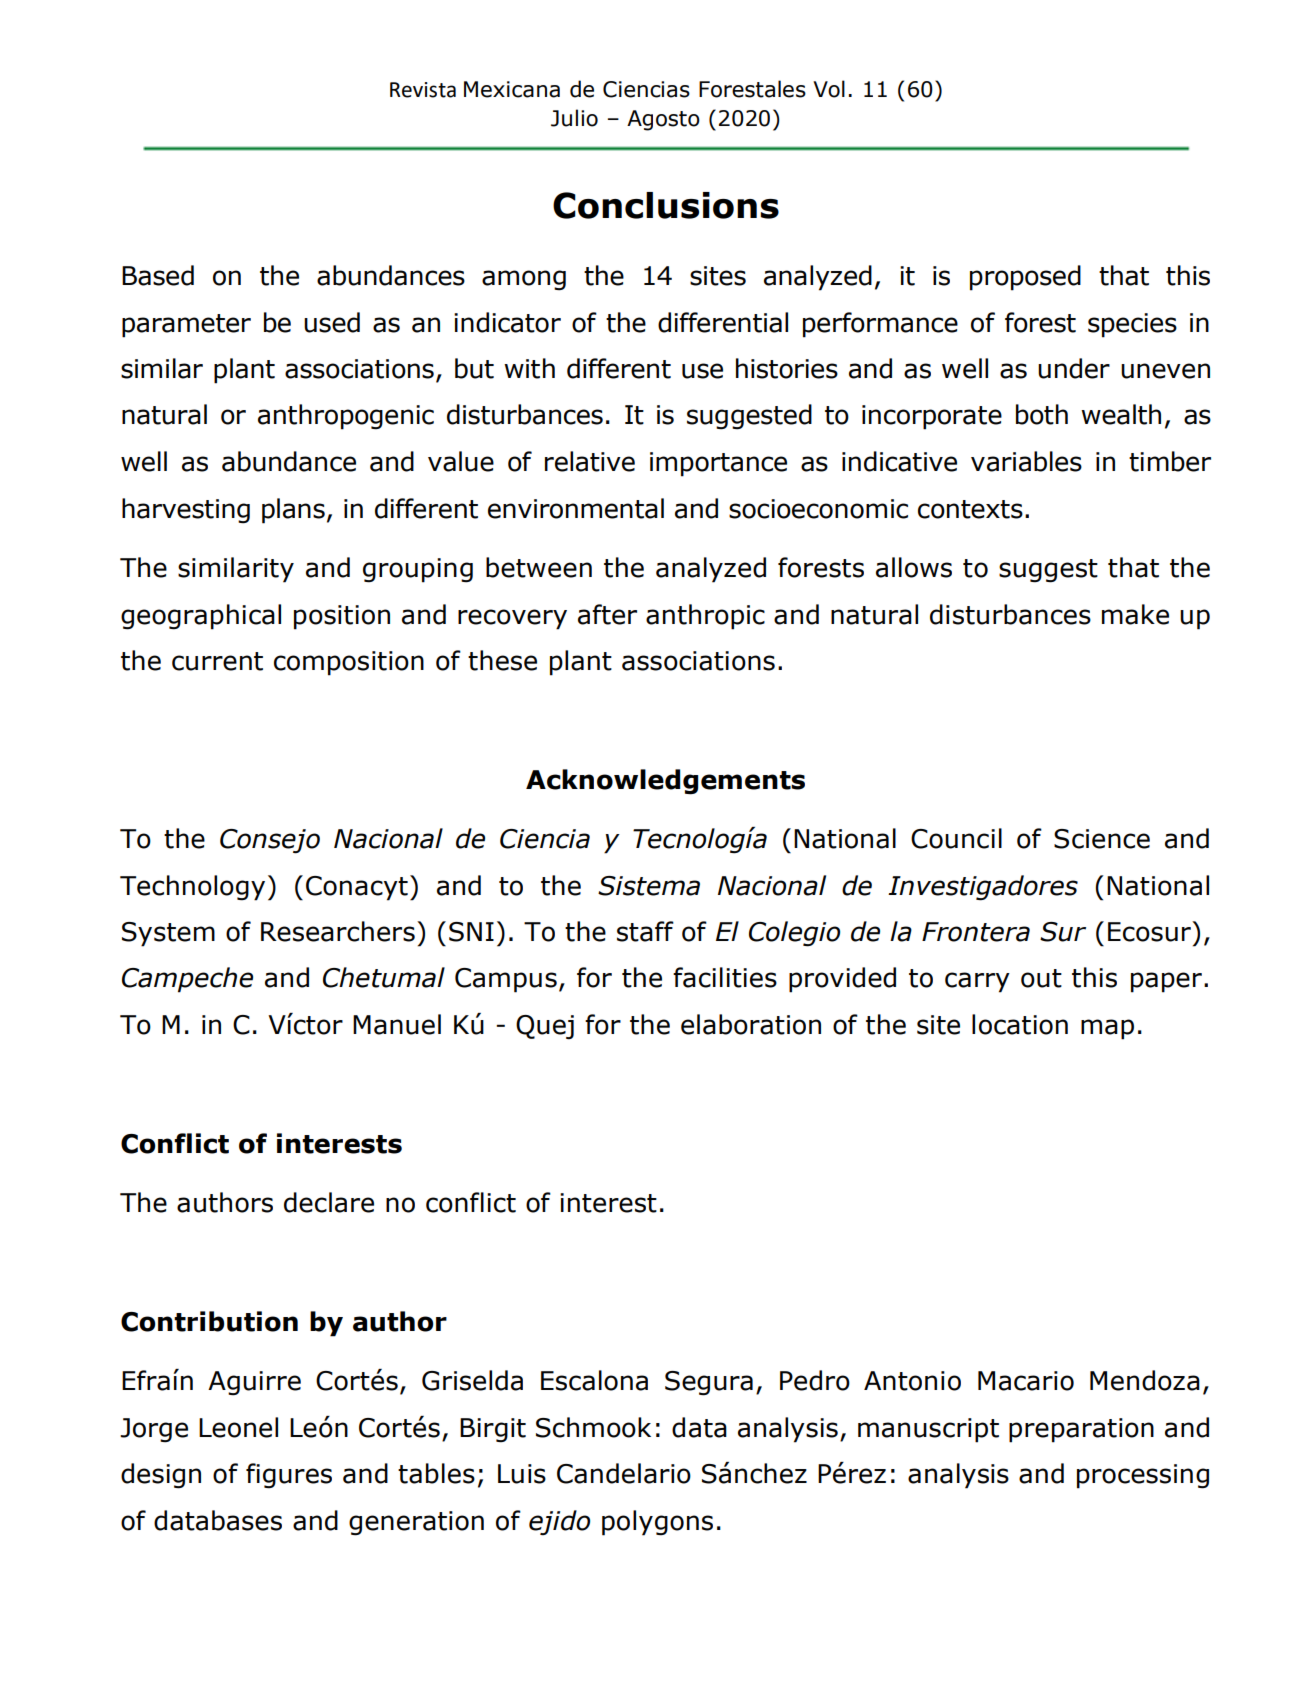 Image resolution: width=1302 pixels, height=1685 pixels. Describe the element at coordinates (397, 1024) in the screenshot. I see `Manuel` at that location.
